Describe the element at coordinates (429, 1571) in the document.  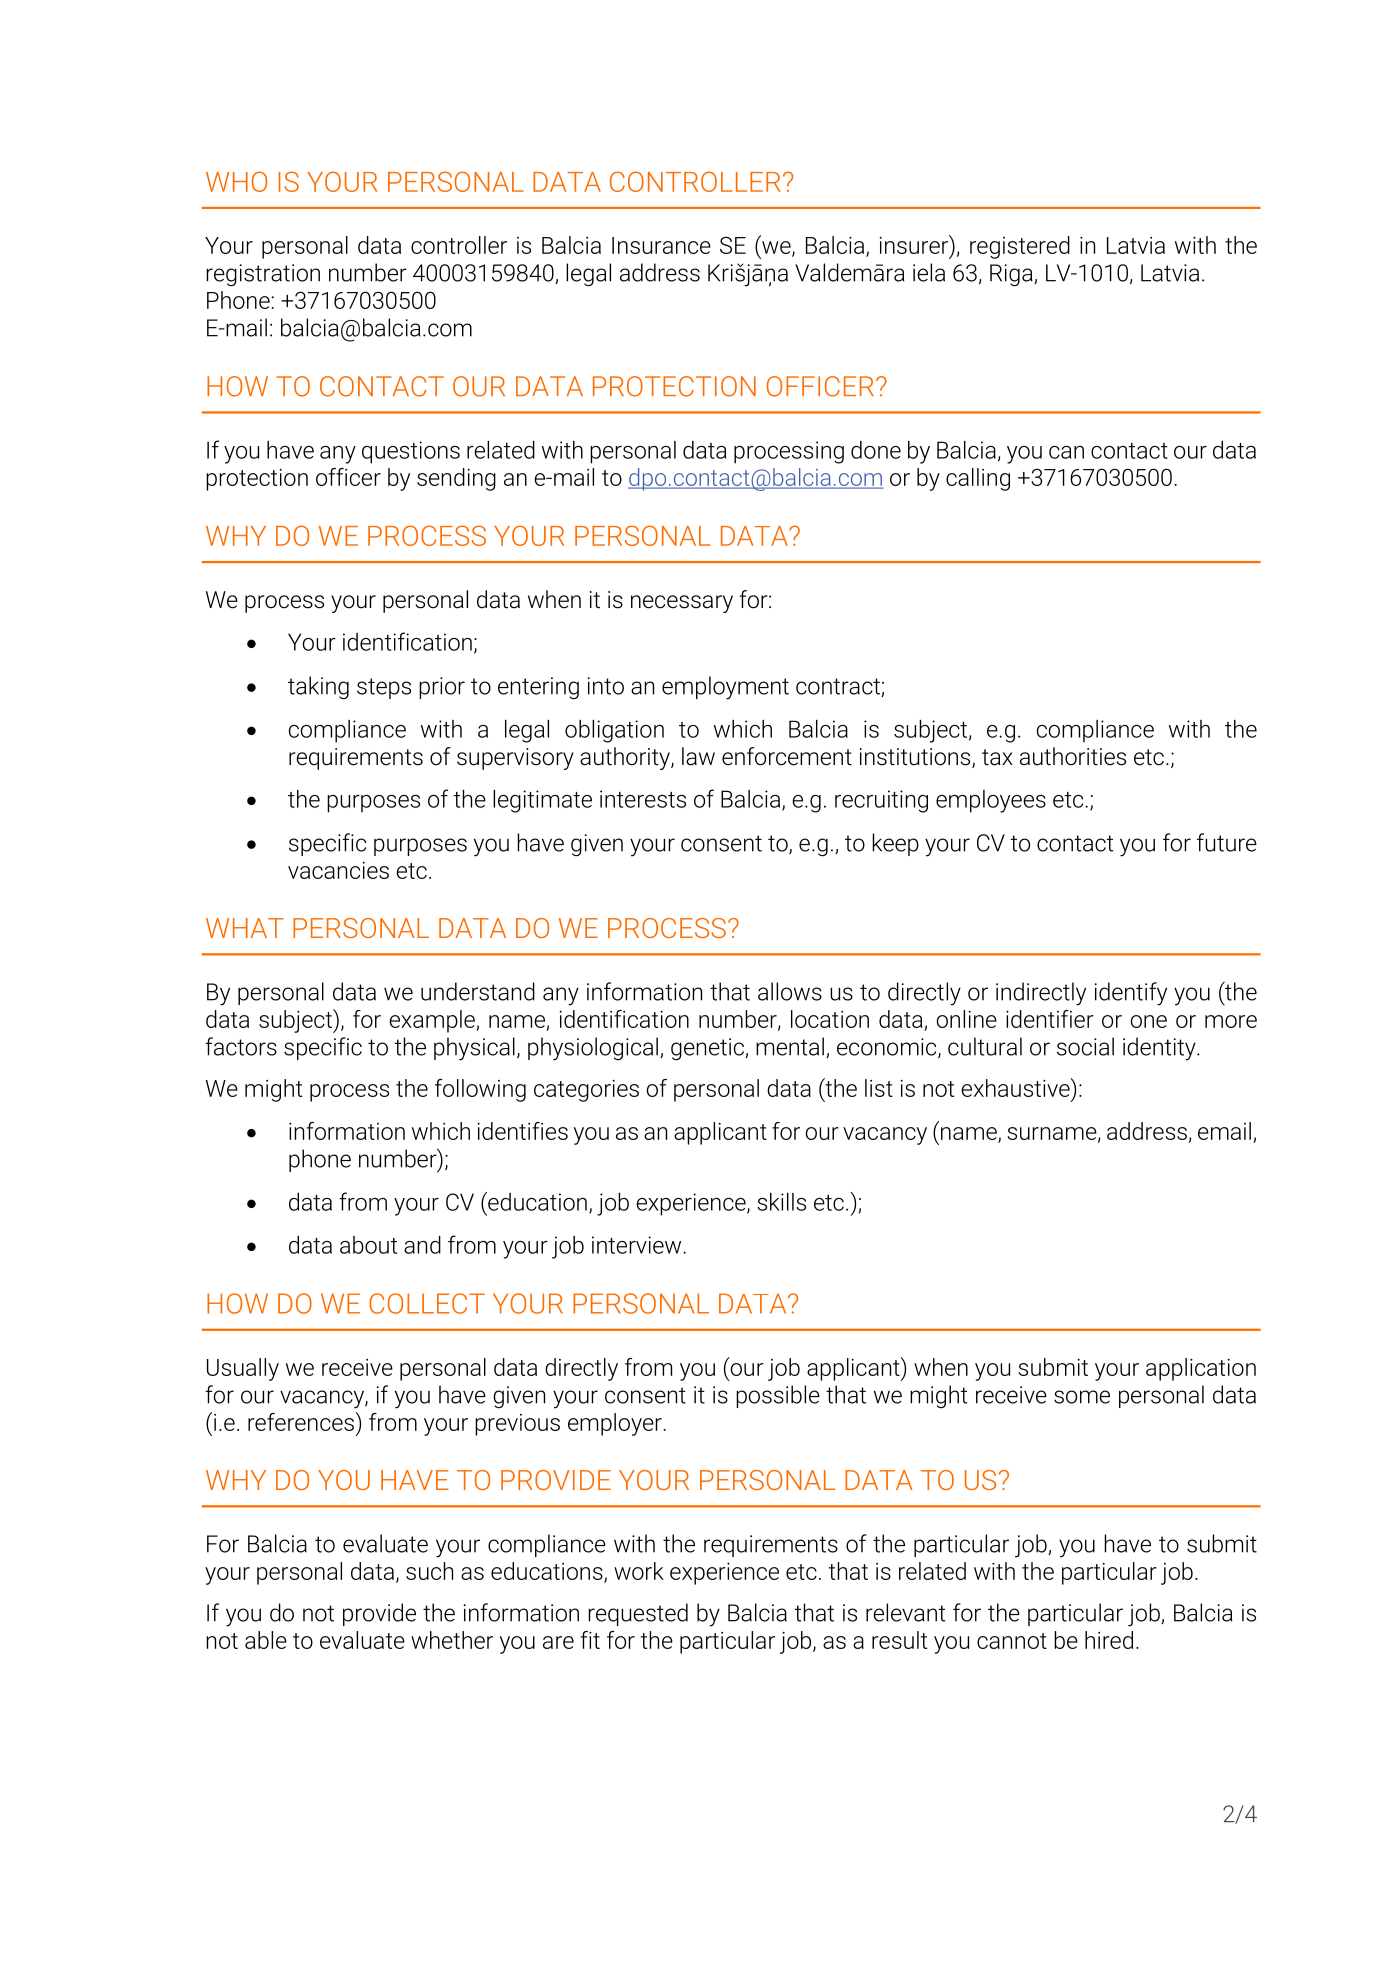
I see `such` at that location.
